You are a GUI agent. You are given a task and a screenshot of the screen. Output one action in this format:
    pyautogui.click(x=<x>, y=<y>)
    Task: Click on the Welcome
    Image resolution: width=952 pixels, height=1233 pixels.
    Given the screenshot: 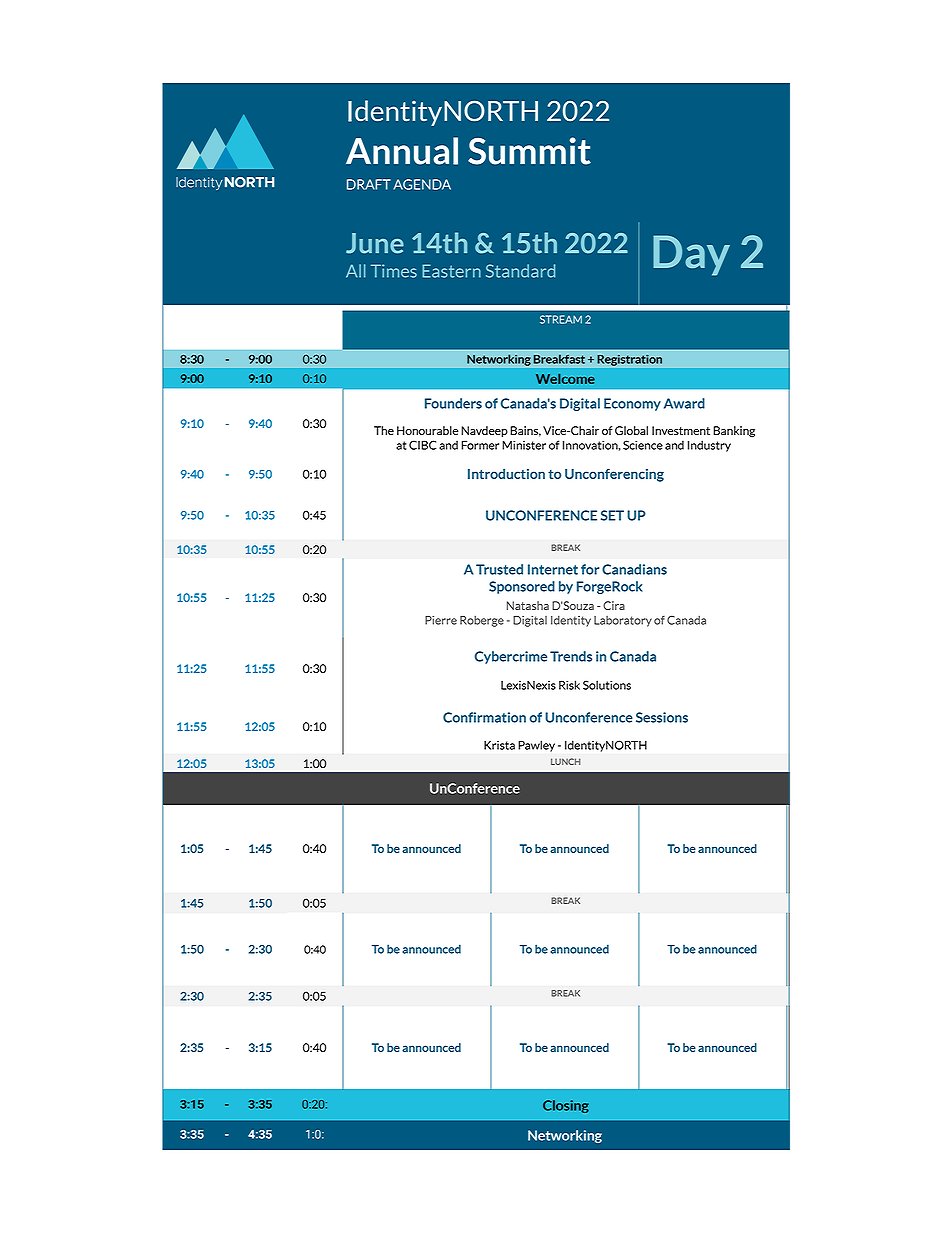 What is the action you would take?
    pyautogui.click(x=565, y=379)
